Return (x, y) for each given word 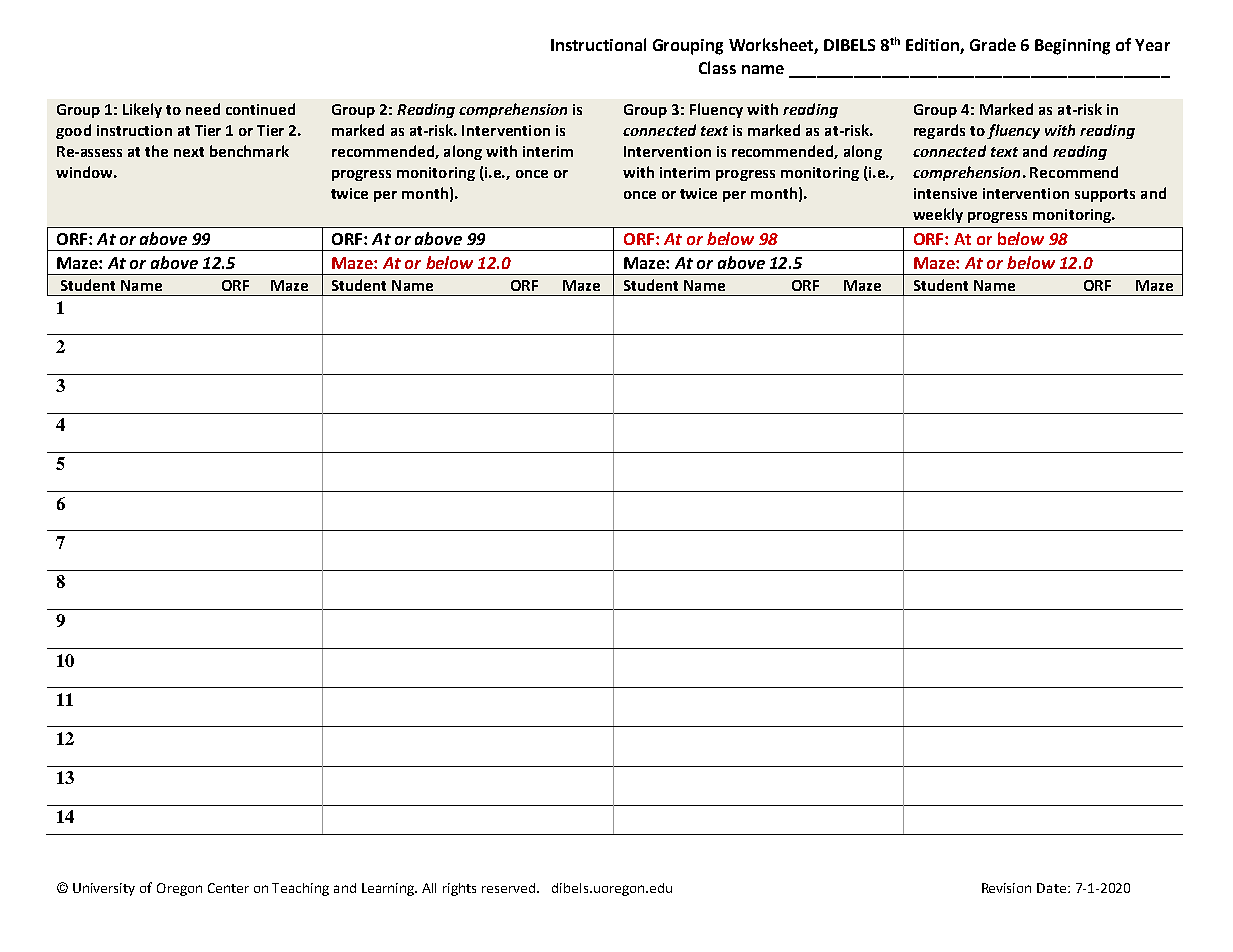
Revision (1006, 888)
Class (717, 67)
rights (459, 889)
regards (939, 131)
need (203, 109)
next (189, 152)
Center (228, 888)
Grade (993, 44)
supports (1105, 195)
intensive (945, 193)
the (156, 151)
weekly (938, 215)
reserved (510, 888)
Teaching (300, 889)
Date (1053, 888)
